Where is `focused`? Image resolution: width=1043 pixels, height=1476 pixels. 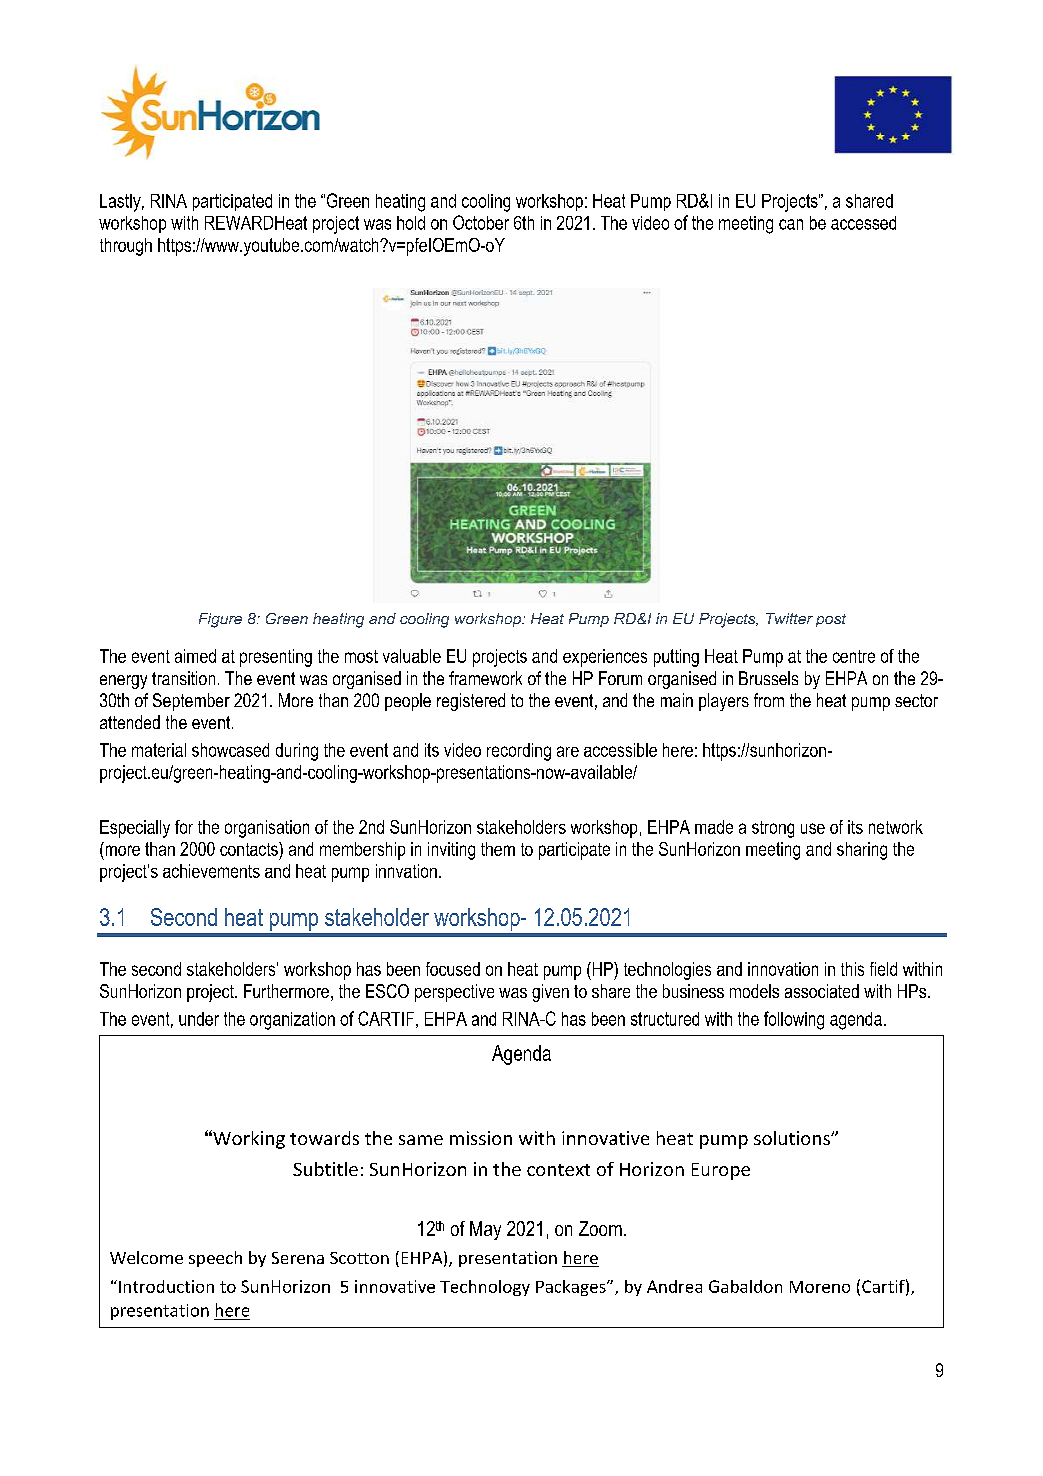
focused is located at coordinates (453, 969).
